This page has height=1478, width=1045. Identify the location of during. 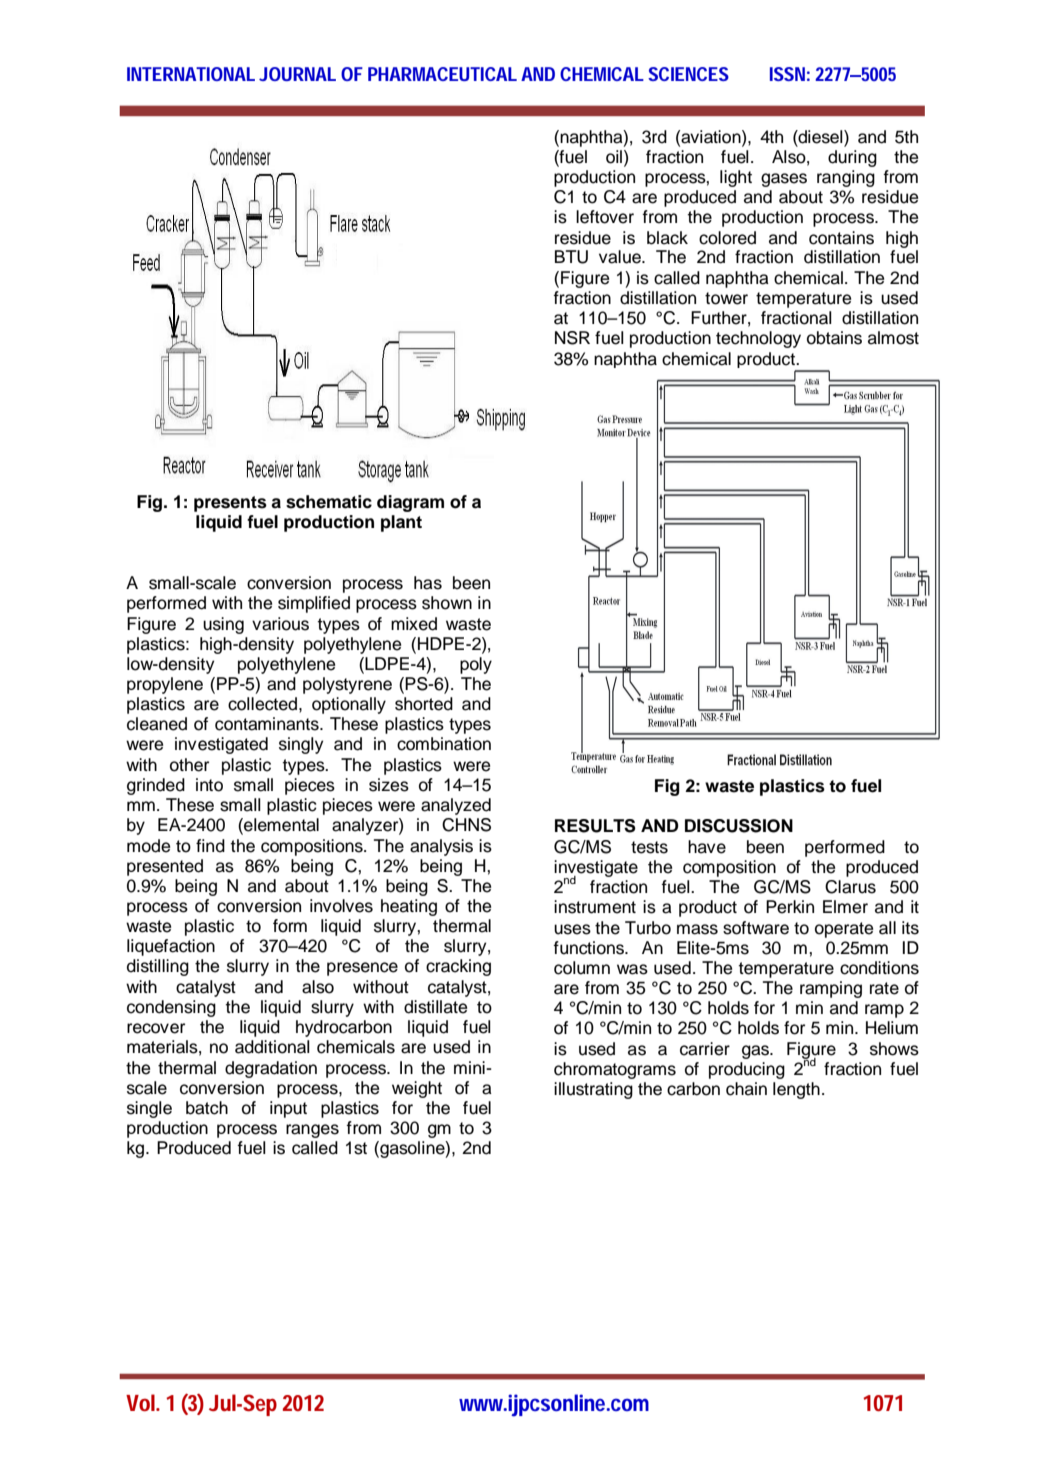
(852, 158).
